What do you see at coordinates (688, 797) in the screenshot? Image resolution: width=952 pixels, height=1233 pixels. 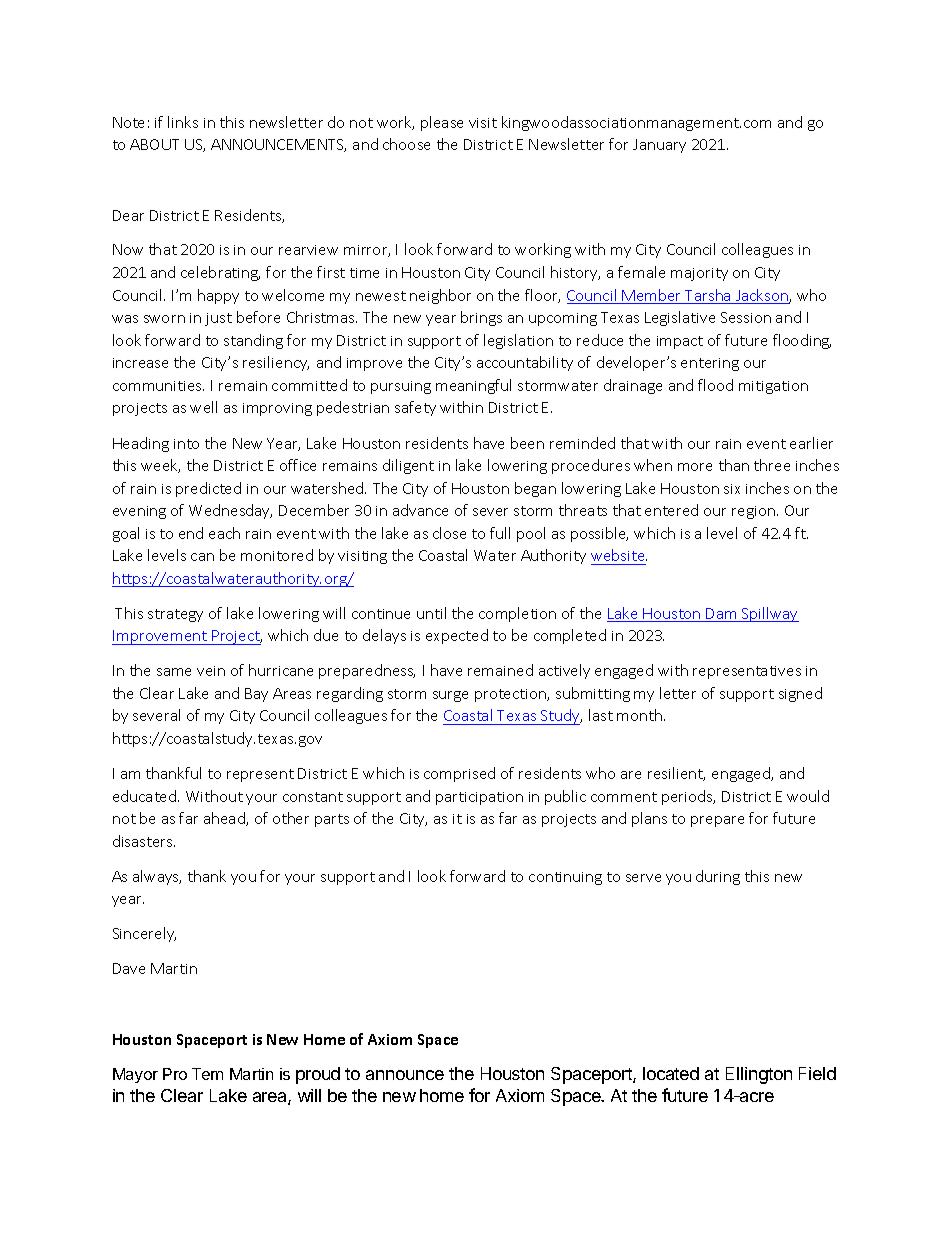 I see `periods` at bounding box center [688, 797].
